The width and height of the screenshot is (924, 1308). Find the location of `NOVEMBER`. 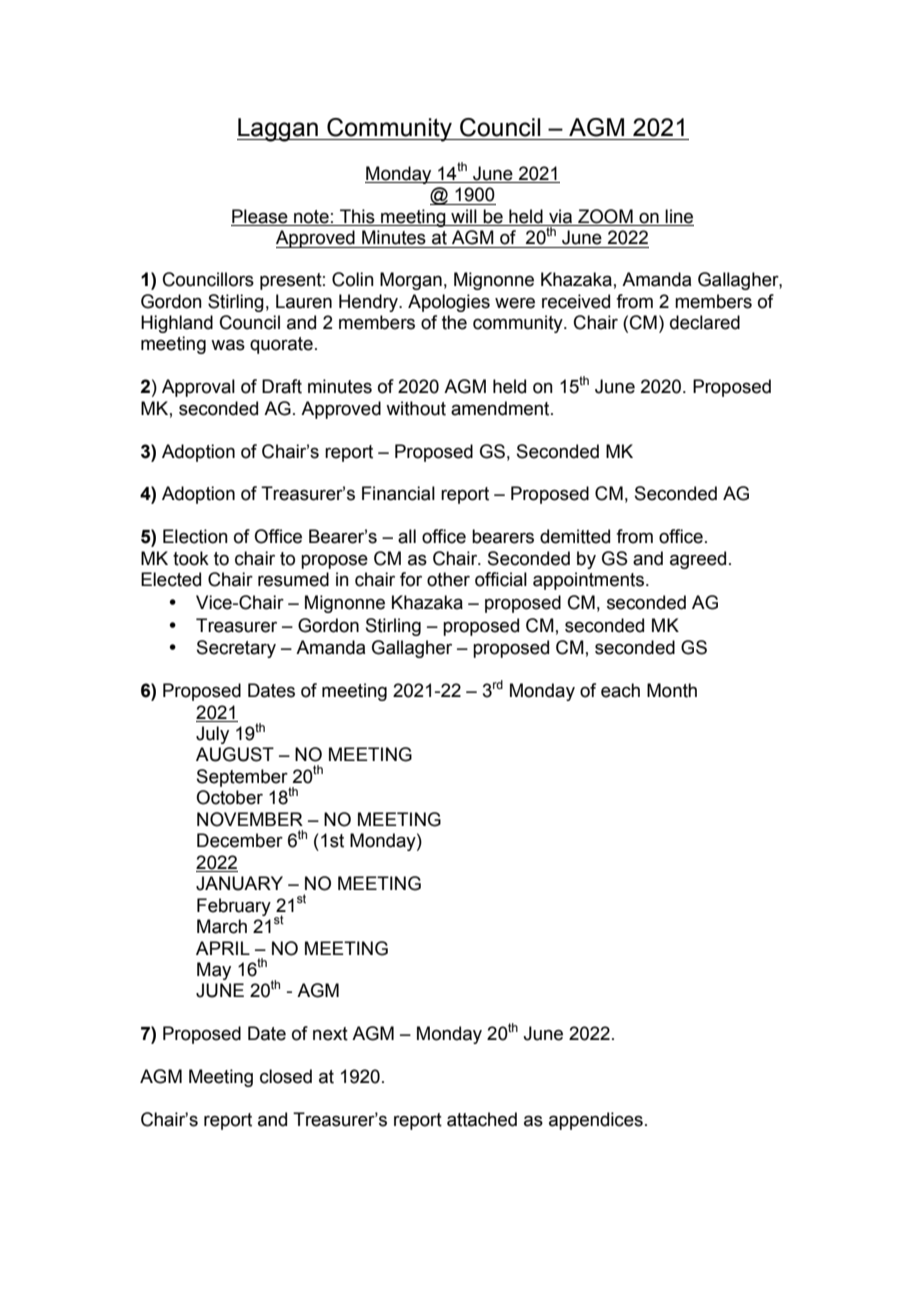

NOVEMBER is located at coordinates (250, 819).
